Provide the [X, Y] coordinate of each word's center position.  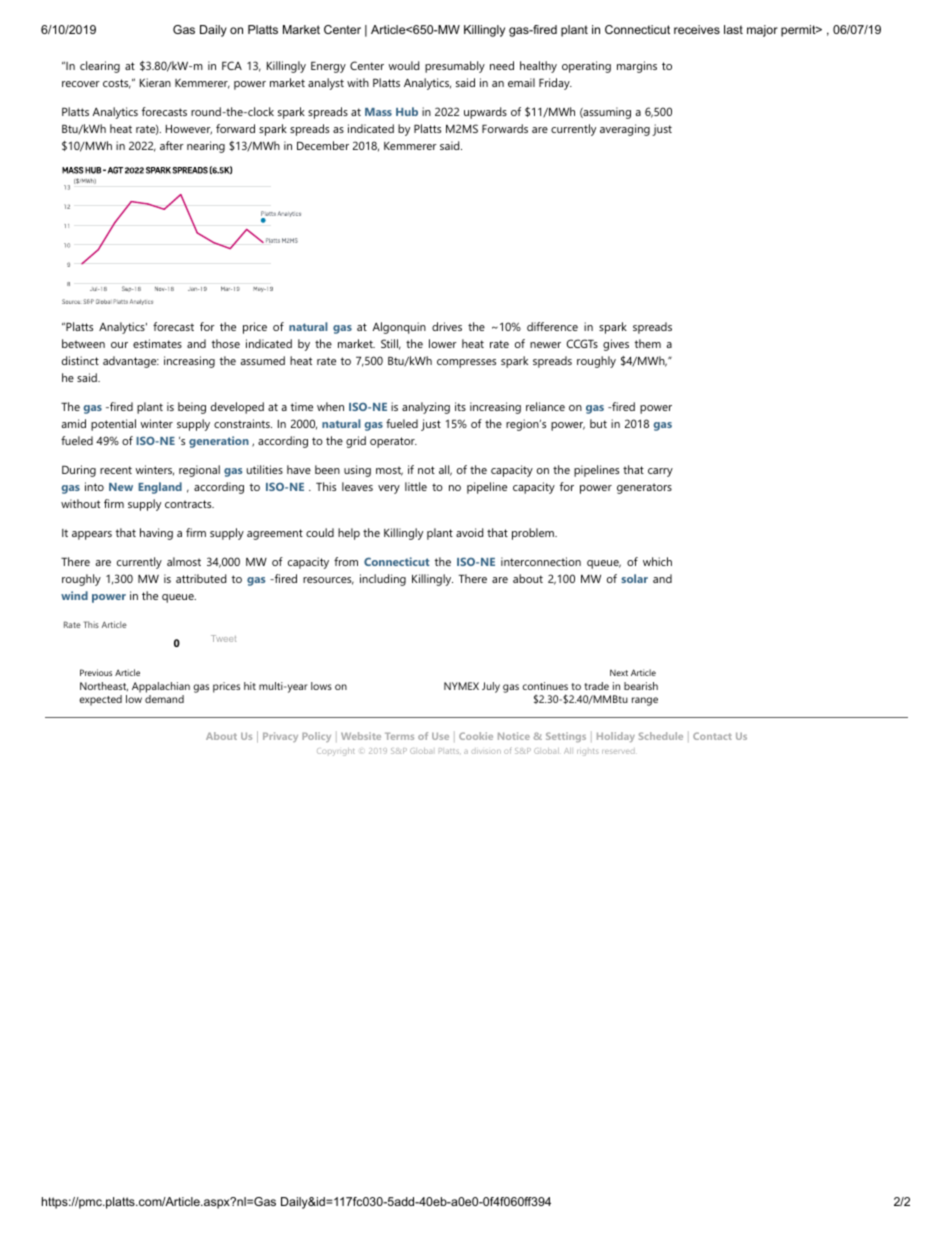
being [192, 408]
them [647, 343]
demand [164, 699]
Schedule [661, 736]
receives [697, 29]
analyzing [426, 408]
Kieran [155, 82]
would [403, 65]
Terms [399, 736]
